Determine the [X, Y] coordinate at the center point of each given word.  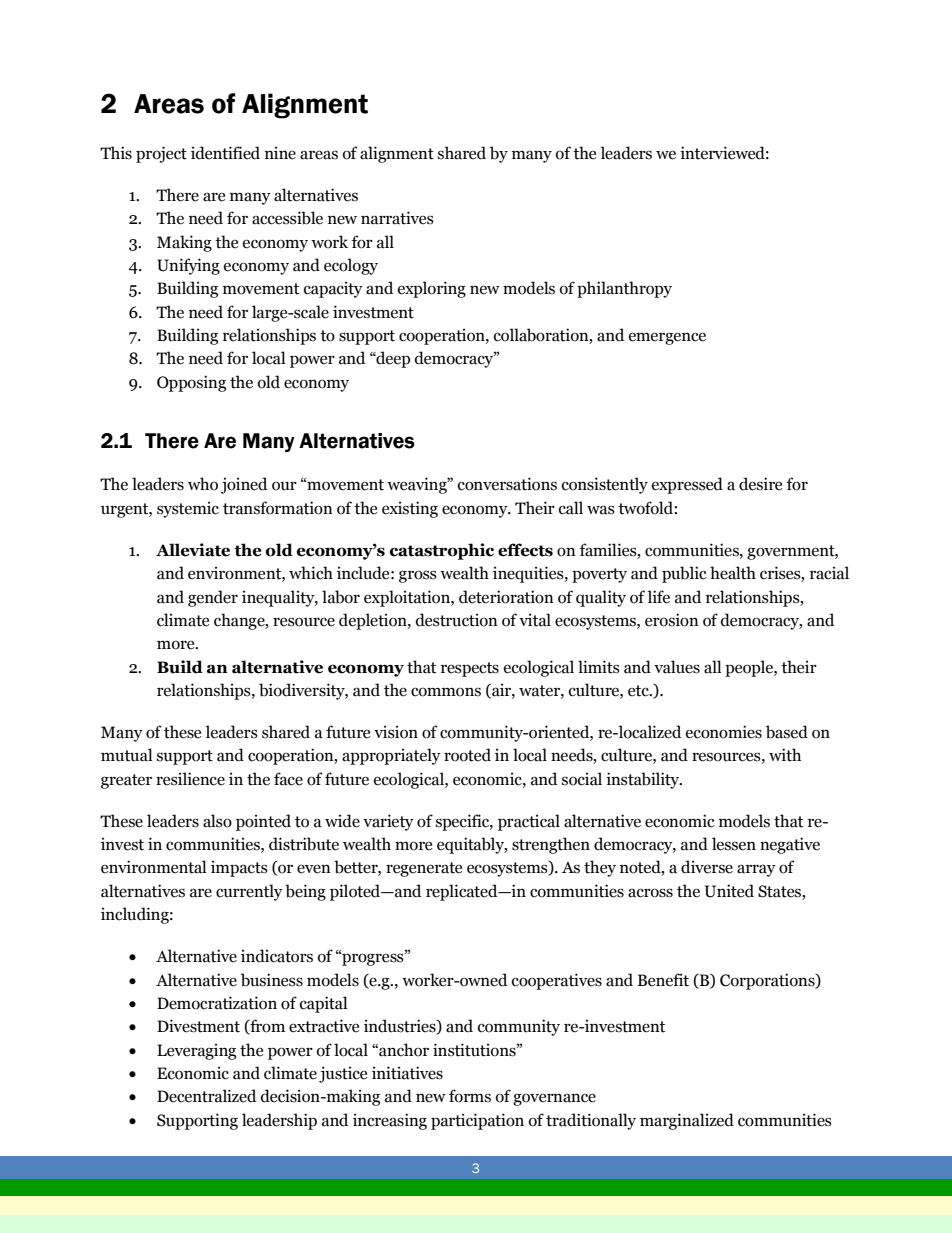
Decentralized [206, 1096]
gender [213, 598]
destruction [457, 620]
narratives [397, 218]
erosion [672, 620]
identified [225, 153]
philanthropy [624, 289]
